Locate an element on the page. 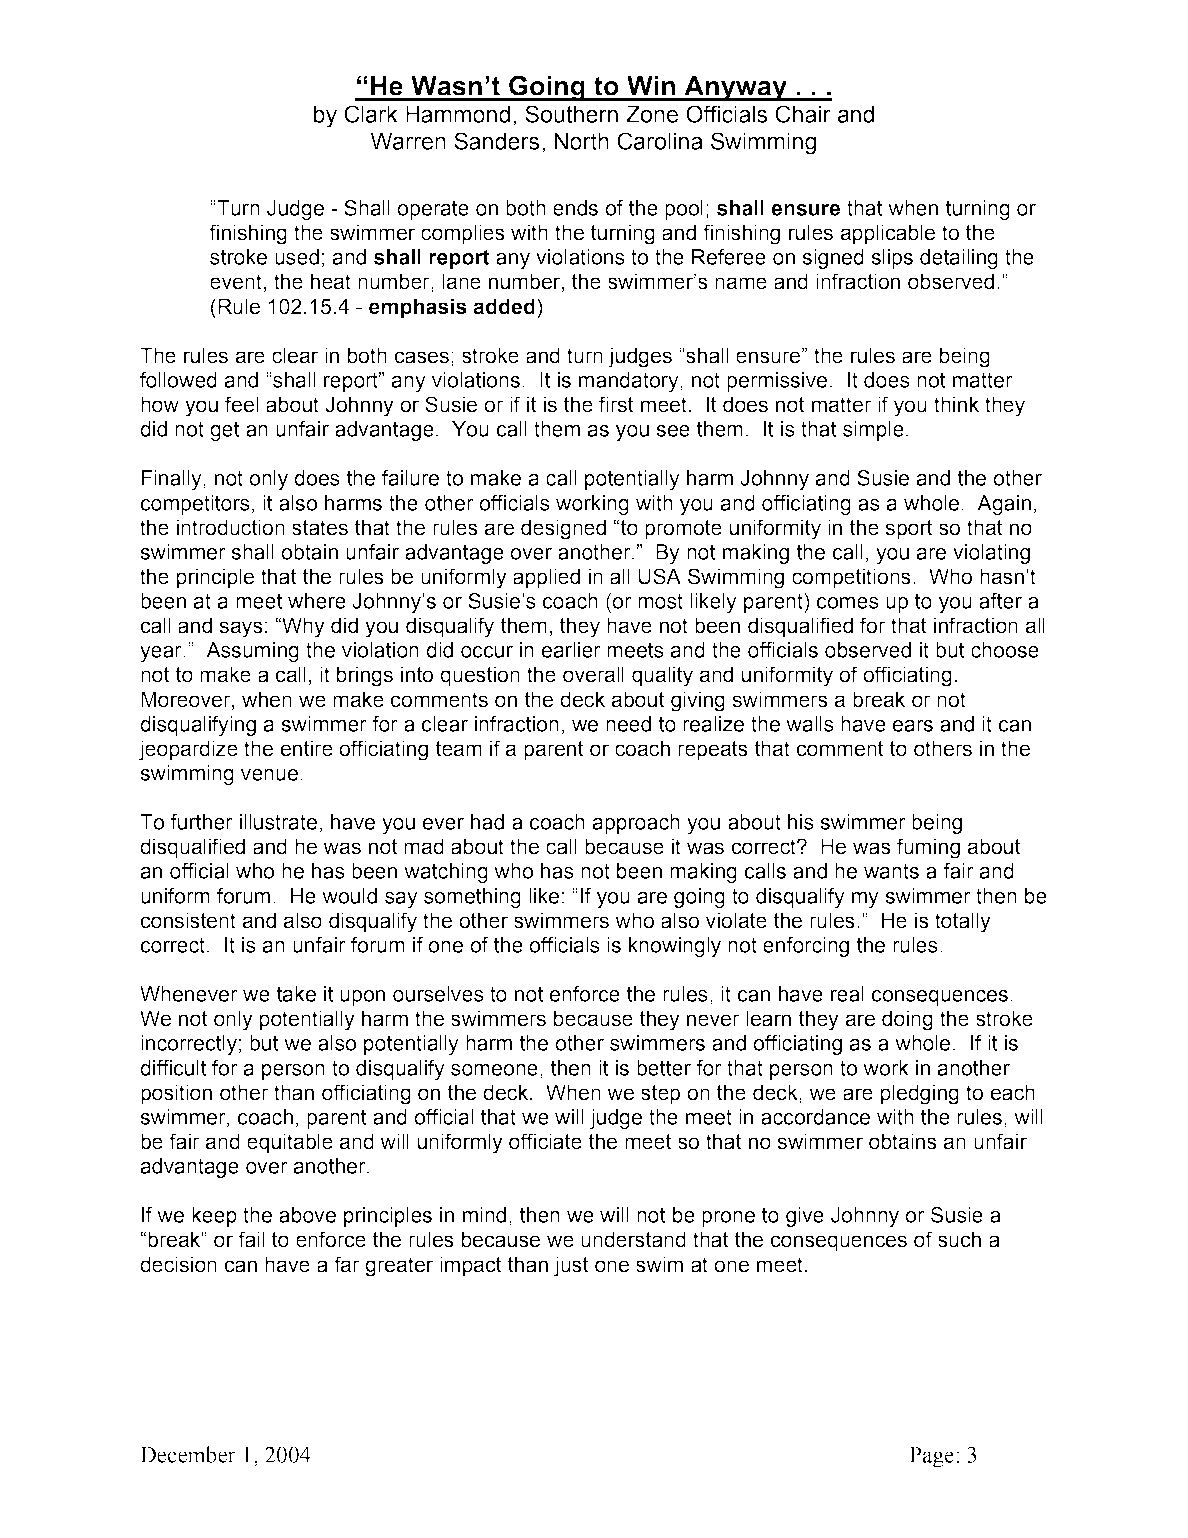  just is located at coordinates (571, 1266).
